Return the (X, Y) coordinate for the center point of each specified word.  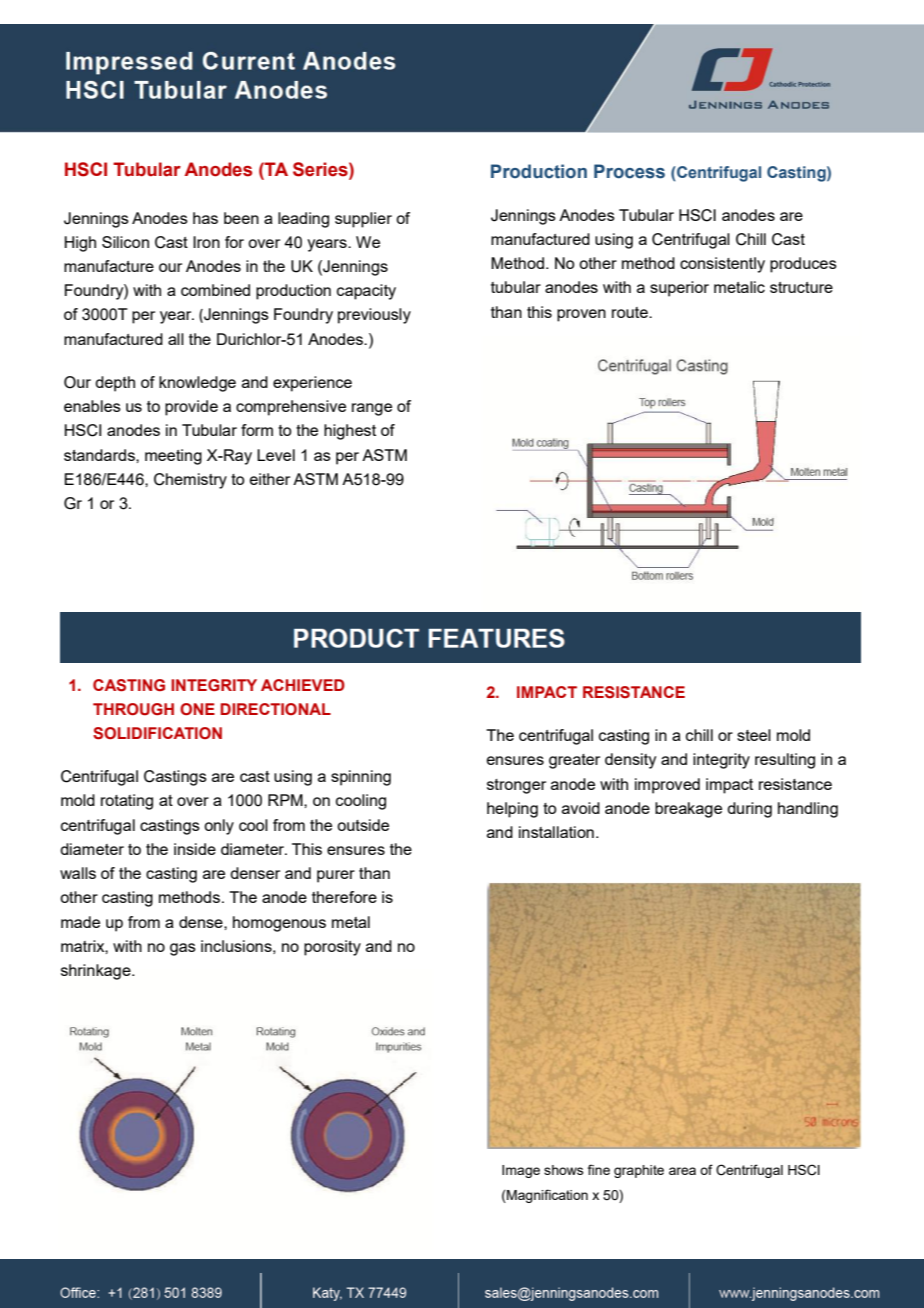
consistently (722, 265)
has (205, 218)
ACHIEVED (303, 685)
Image (521, 1171)
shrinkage (97, 972)
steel (754, 735)
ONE (197, 709)
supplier (363, 220)
